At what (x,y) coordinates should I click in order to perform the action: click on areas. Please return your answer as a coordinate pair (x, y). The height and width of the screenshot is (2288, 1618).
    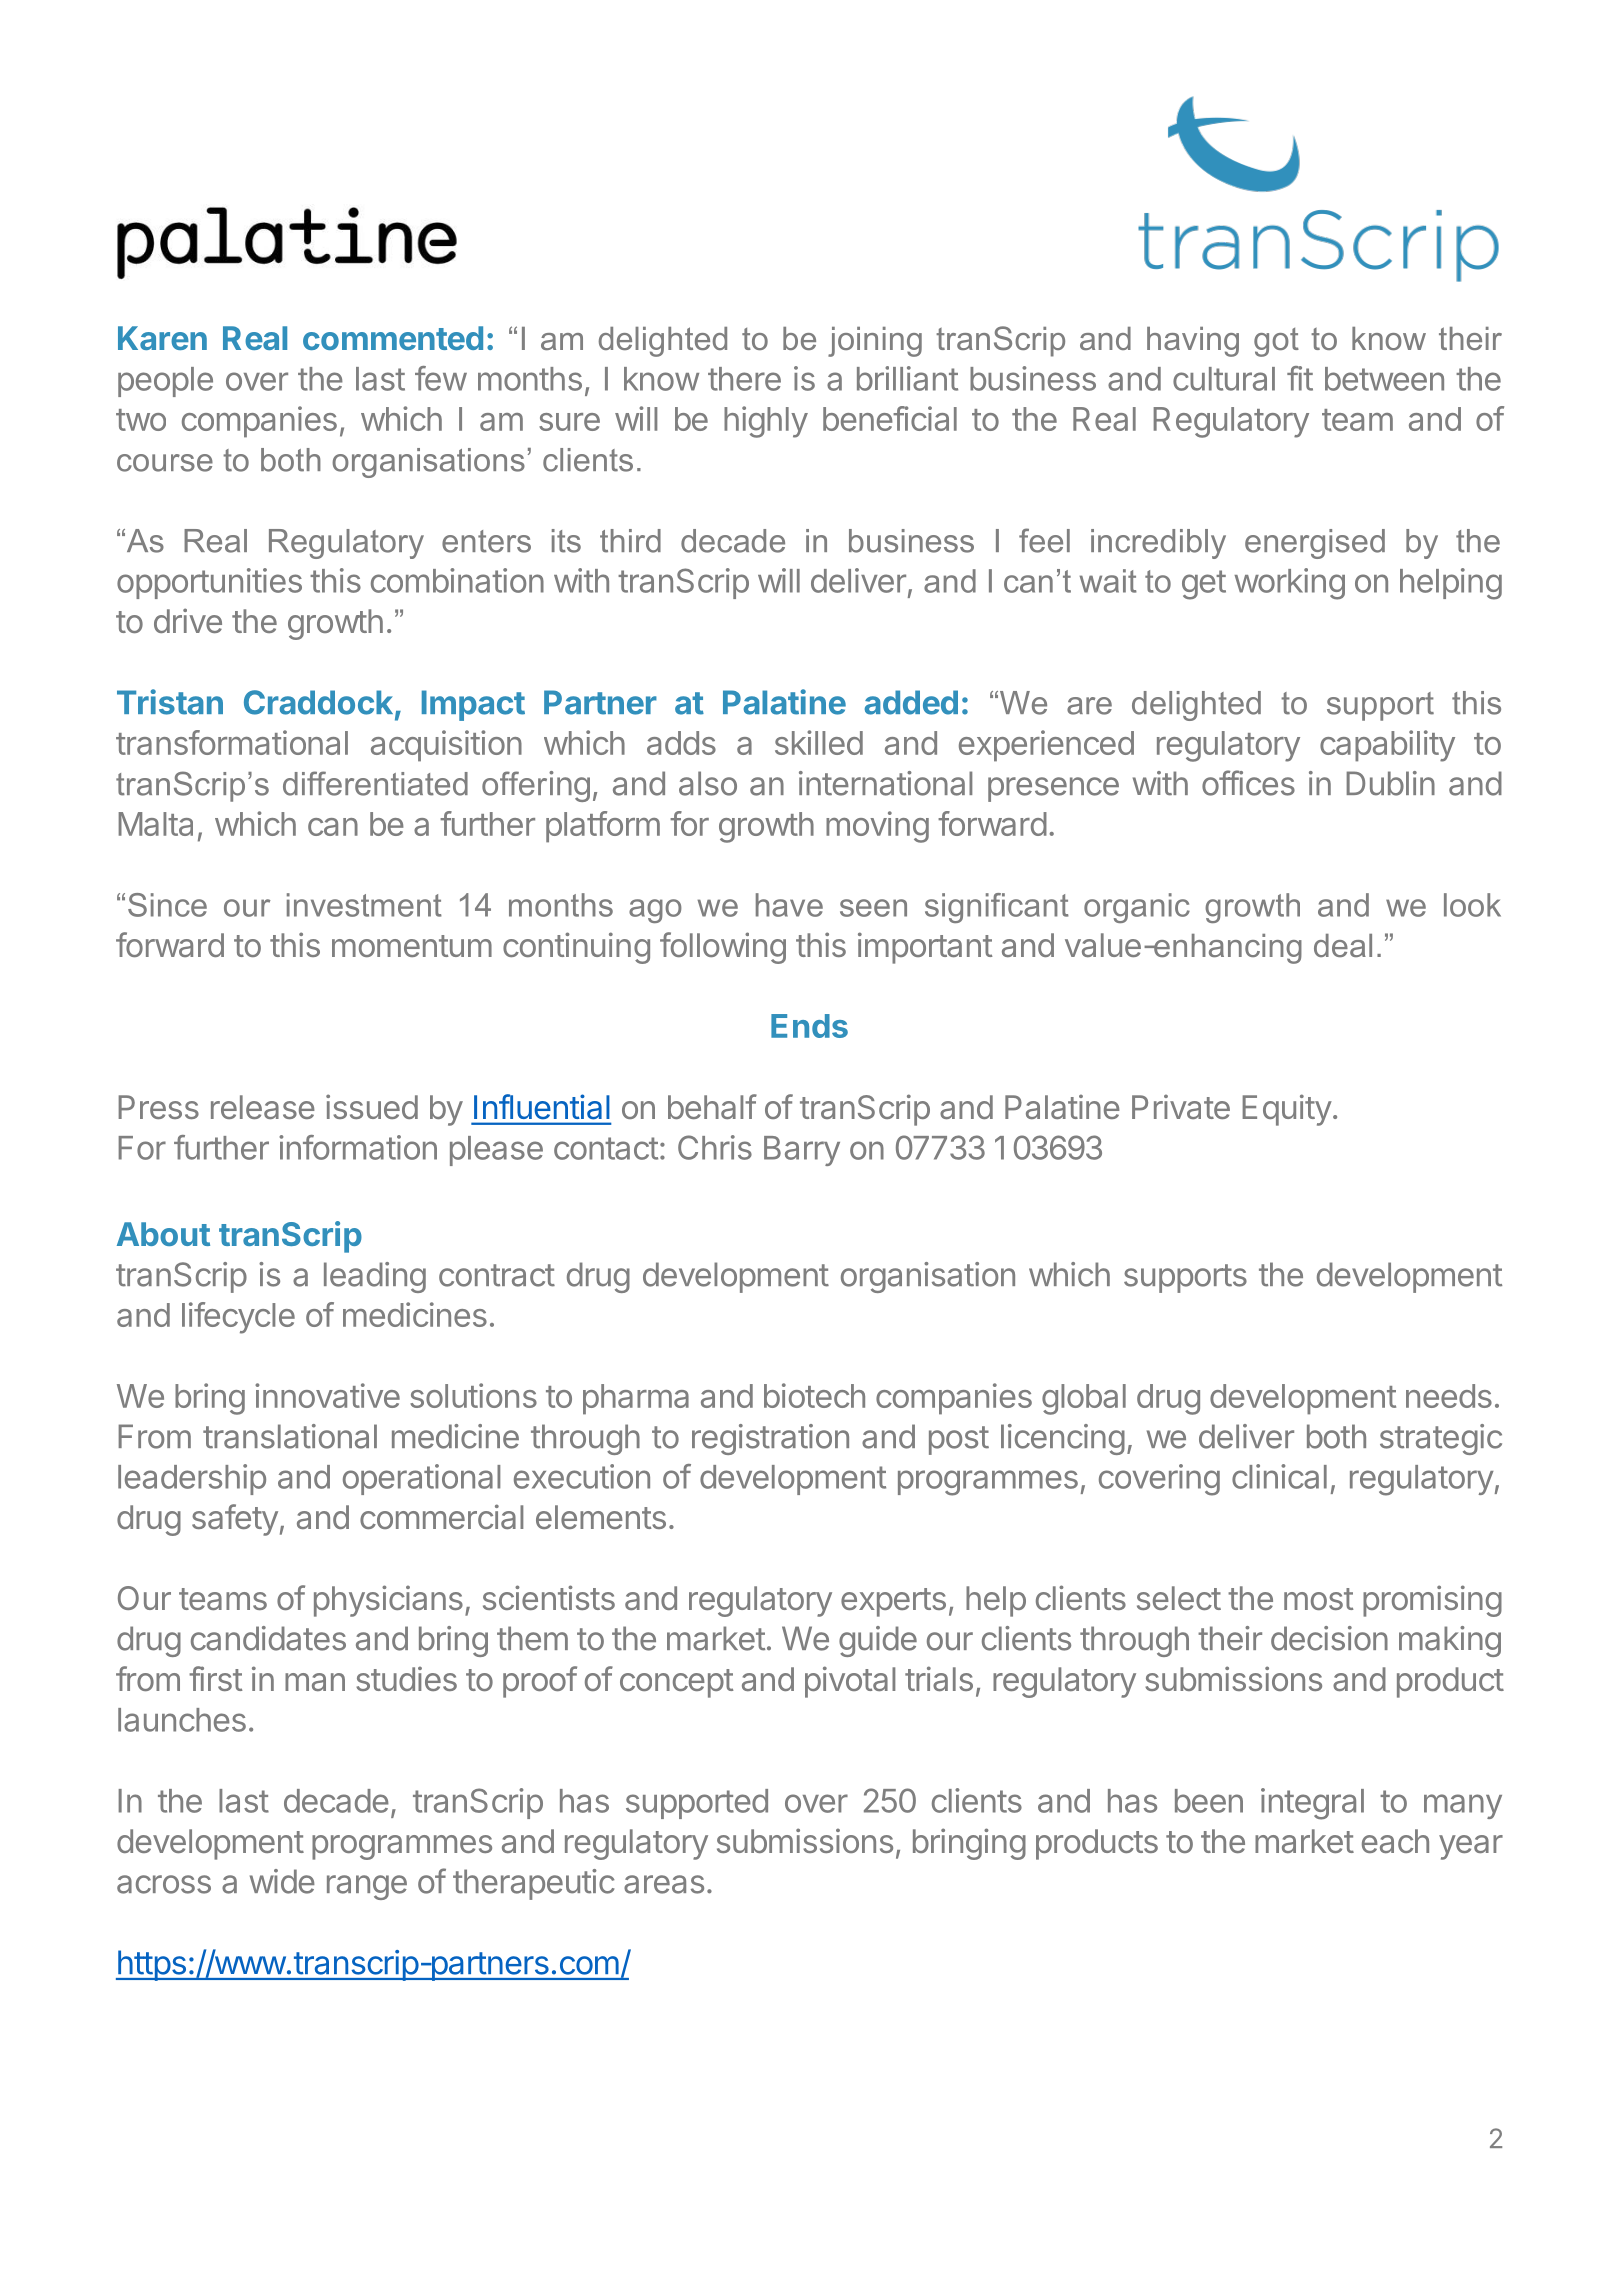
    Looking at the image, I should click on (664, 1884).
